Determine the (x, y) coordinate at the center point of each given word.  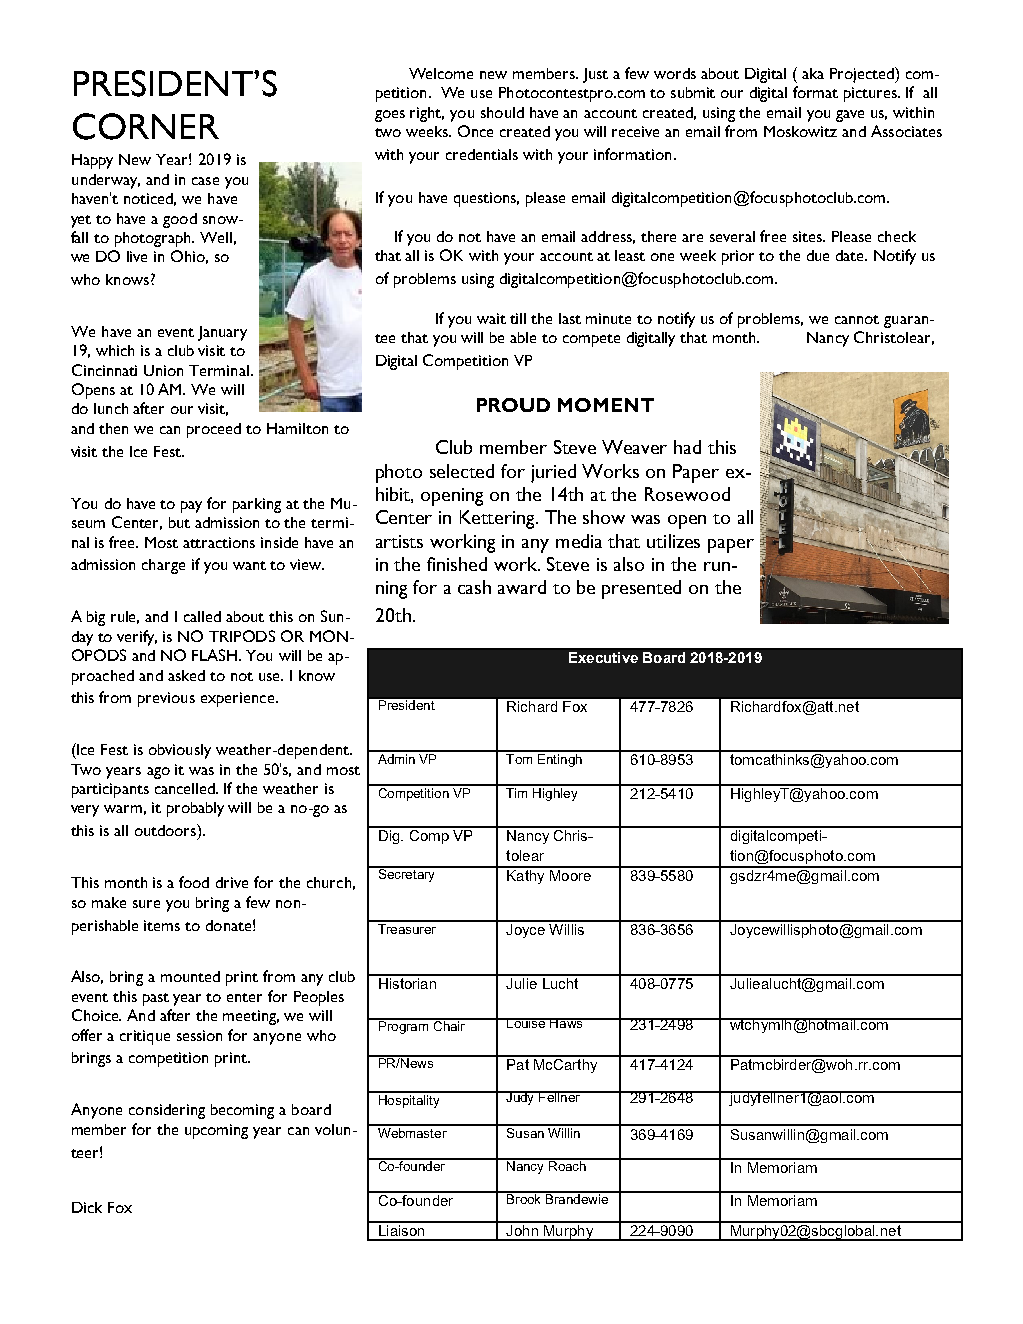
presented (641, 589)
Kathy (526, 875)
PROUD (513, 405)
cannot (857, 319)
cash (474, 587)
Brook (524, 1198)
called (202, 616)
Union (163, 370)
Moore (570, 874)
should (502, 112)
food (194, 882)
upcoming (216, 1131)
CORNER (146, 126)
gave (850, 116)
